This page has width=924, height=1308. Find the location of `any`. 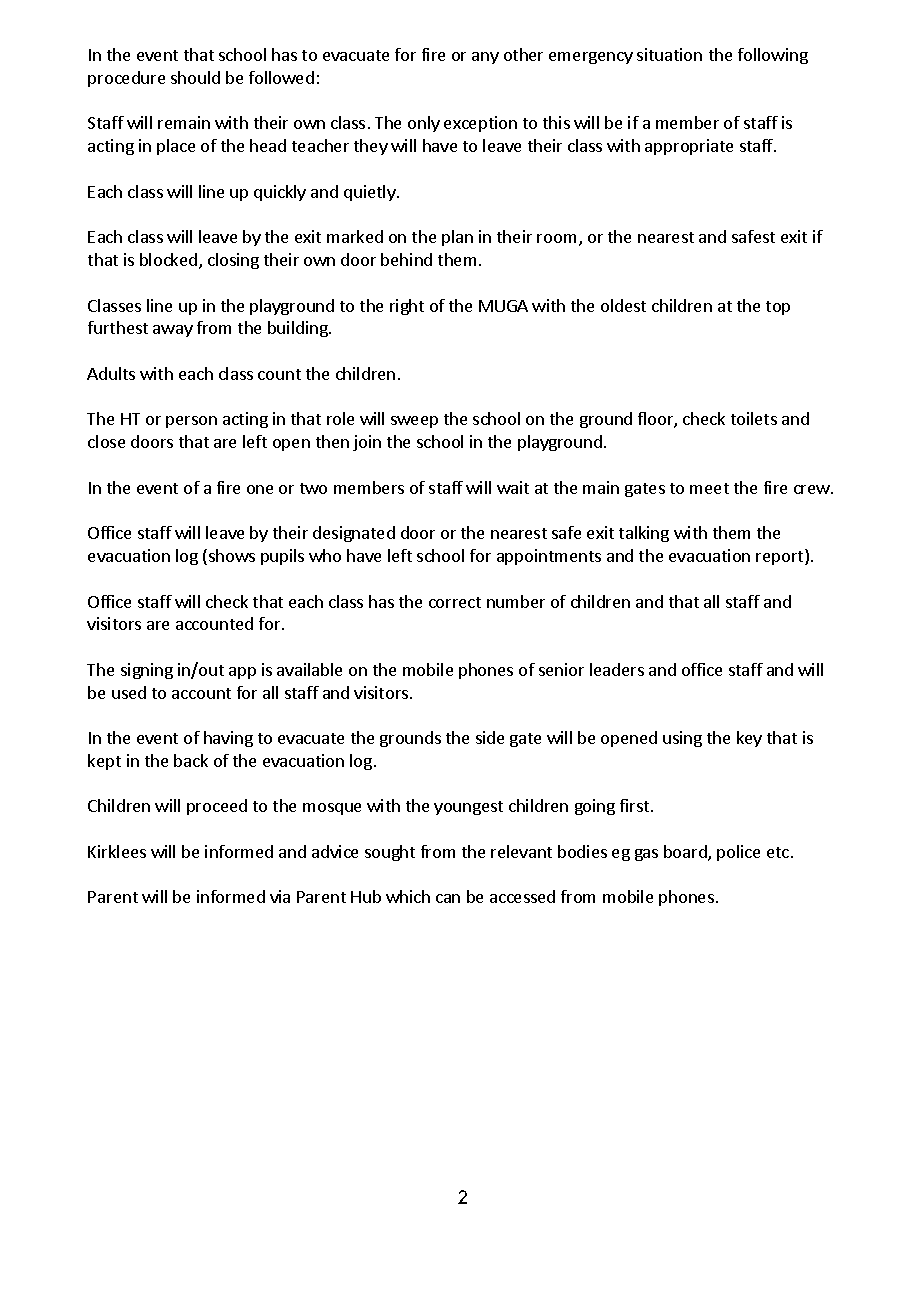

any is located at coordinates (485, 58).
